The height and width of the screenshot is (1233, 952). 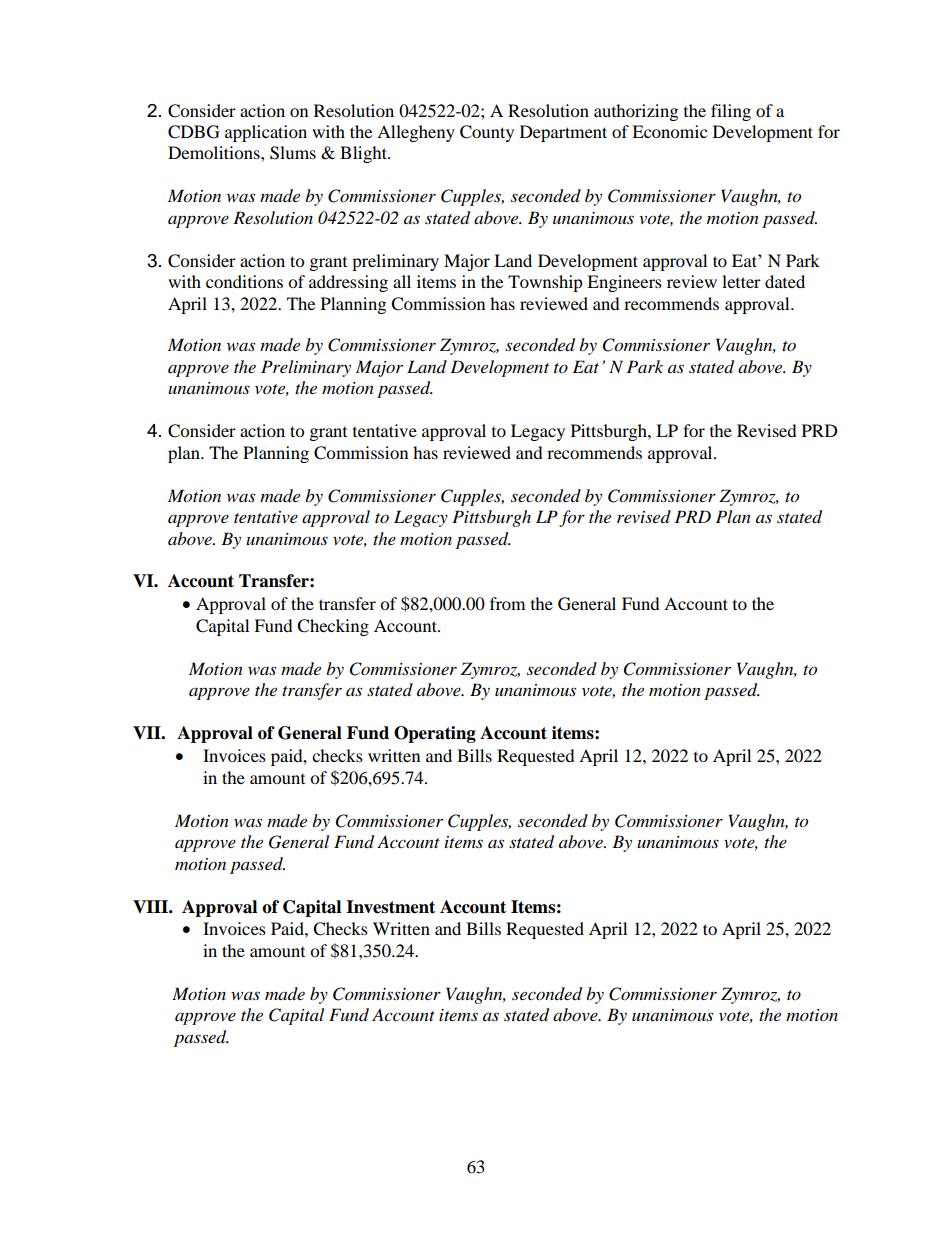 What do you see at coordinates (487, 133) in the screenshot?
I see `County` at bounding box center [487, 133].
